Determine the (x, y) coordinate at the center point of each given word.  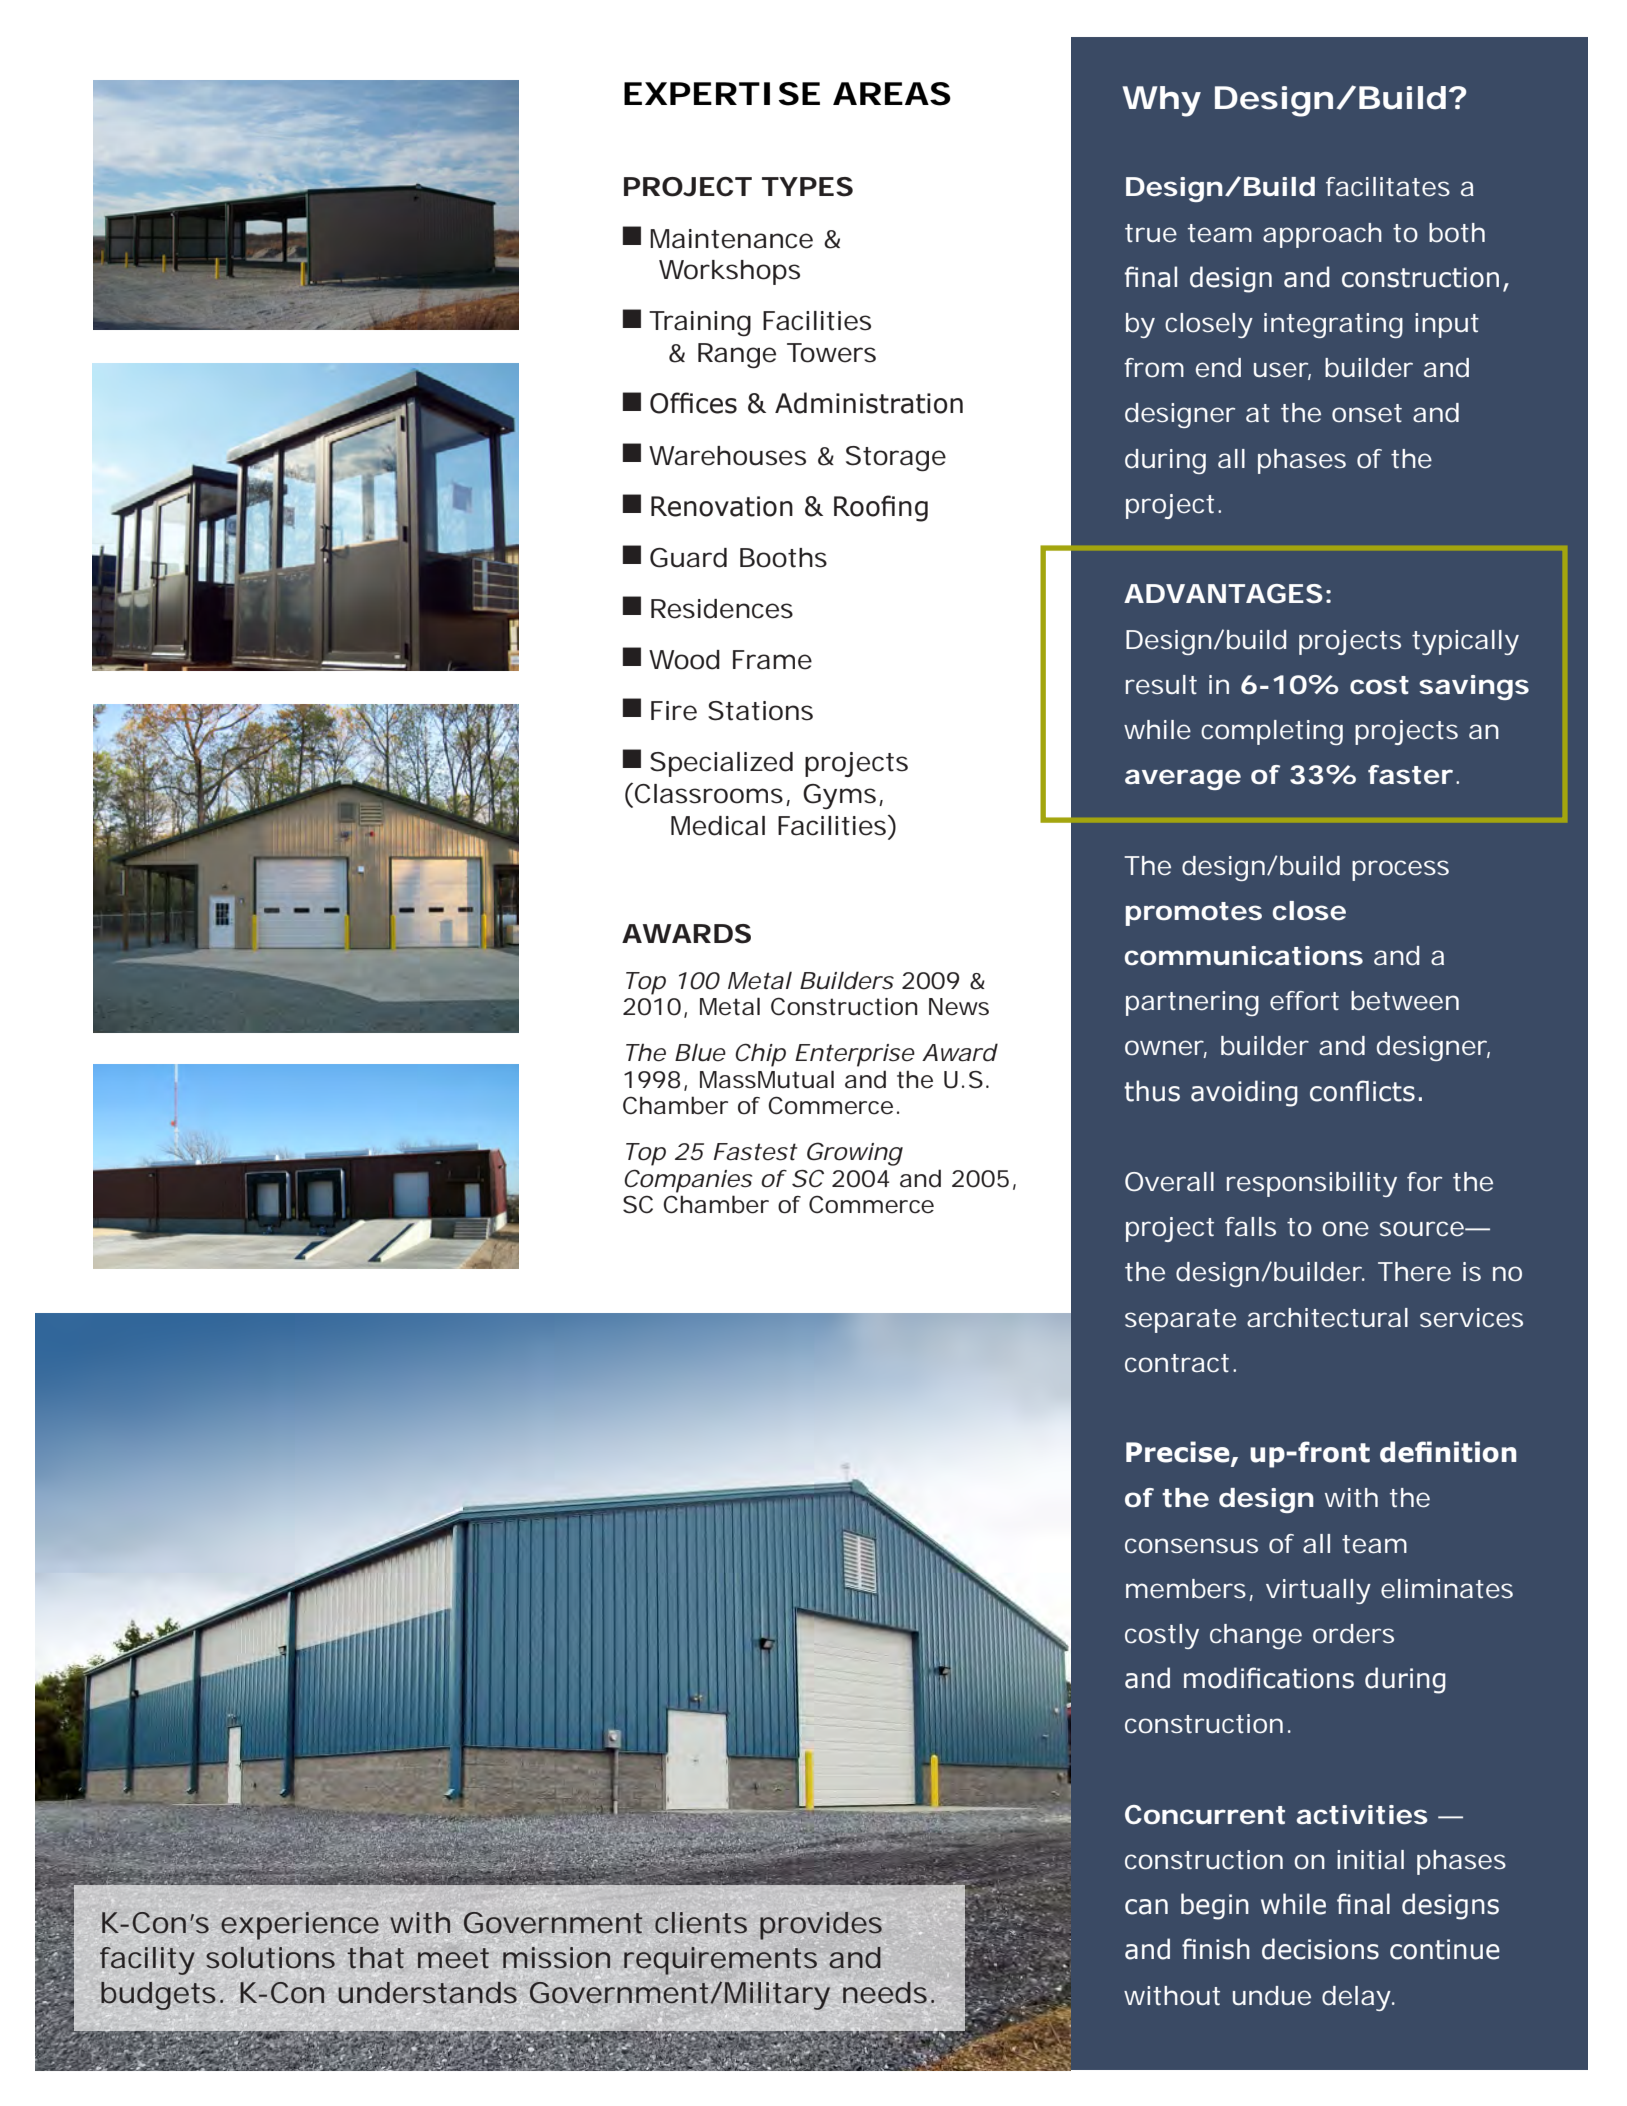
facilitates (1388, 186)
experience (300, 1926)
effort (1304, 1000)
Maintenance (731, 239)
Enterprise (855, 1055)
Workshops (729, 272)
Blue (700, 1052)
